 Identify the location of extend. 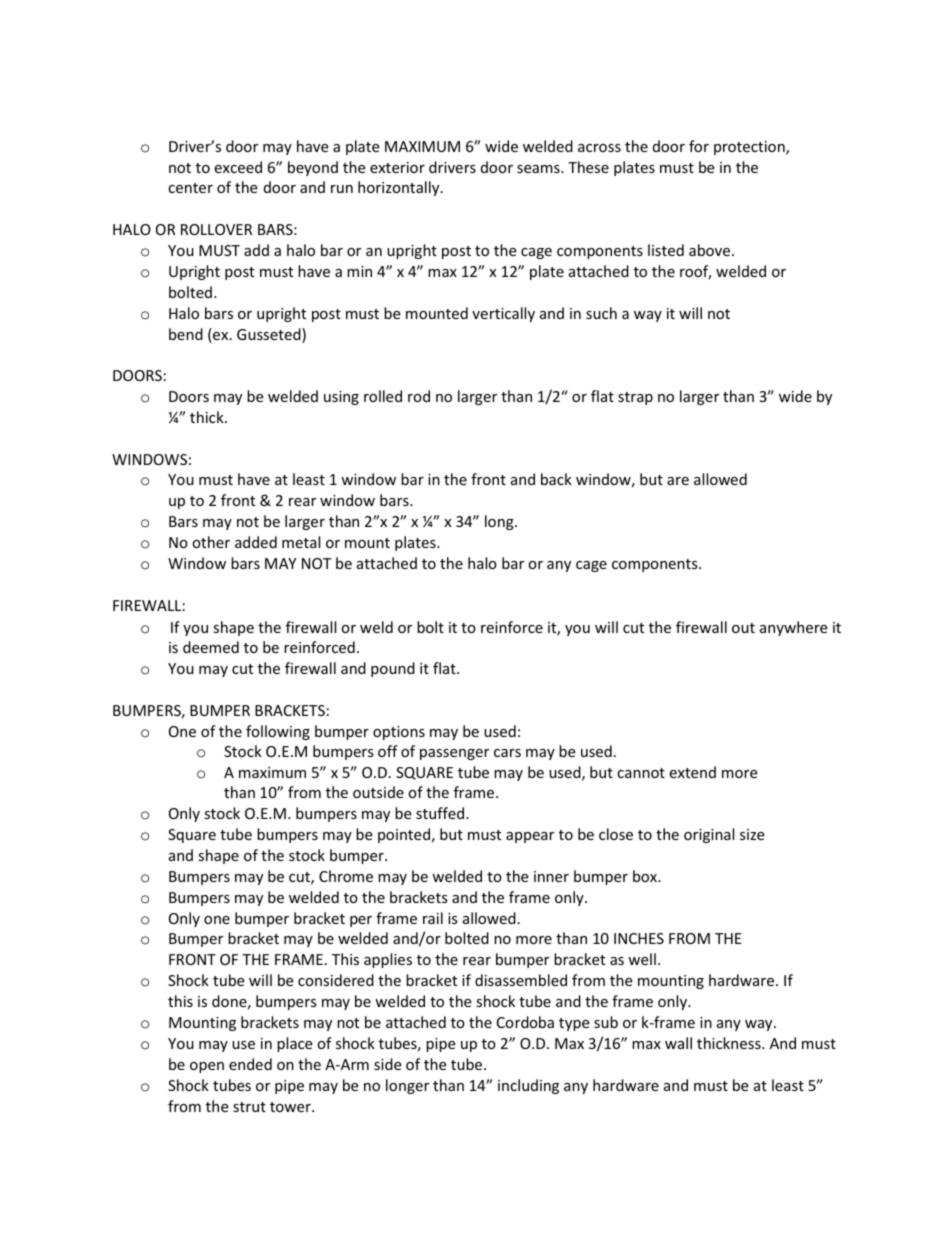
(692, 772).
